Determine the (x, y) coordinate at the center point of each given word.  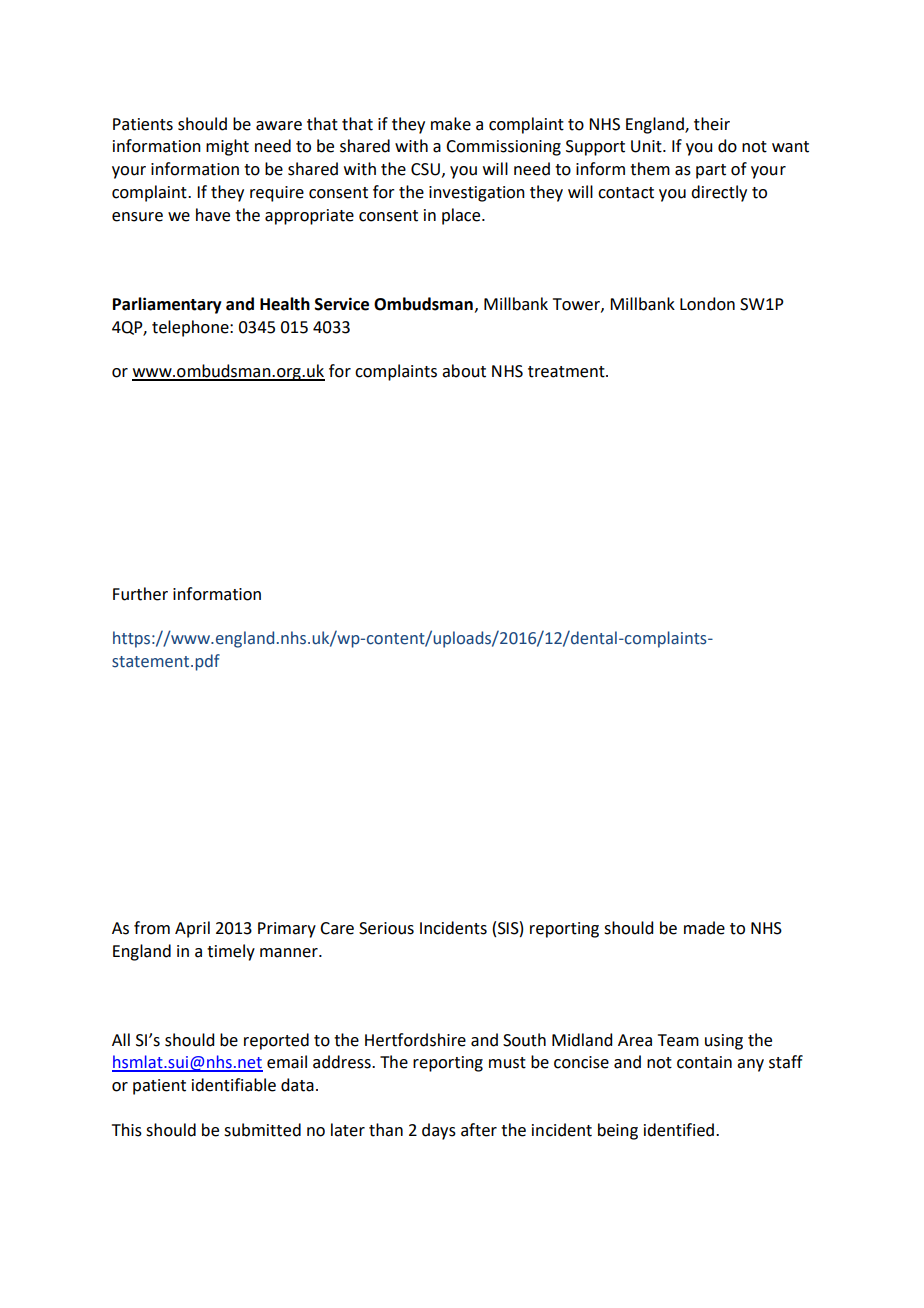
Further (140, 594)
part (711, 171)
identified (680, 1130)
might (227, 147)
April (192, 929)
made (704, 928)
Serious (386, 928)
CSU (425, 169)
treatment (567, 372)
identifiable (234, 1085)
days (439, 1131)
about (464, 371)
